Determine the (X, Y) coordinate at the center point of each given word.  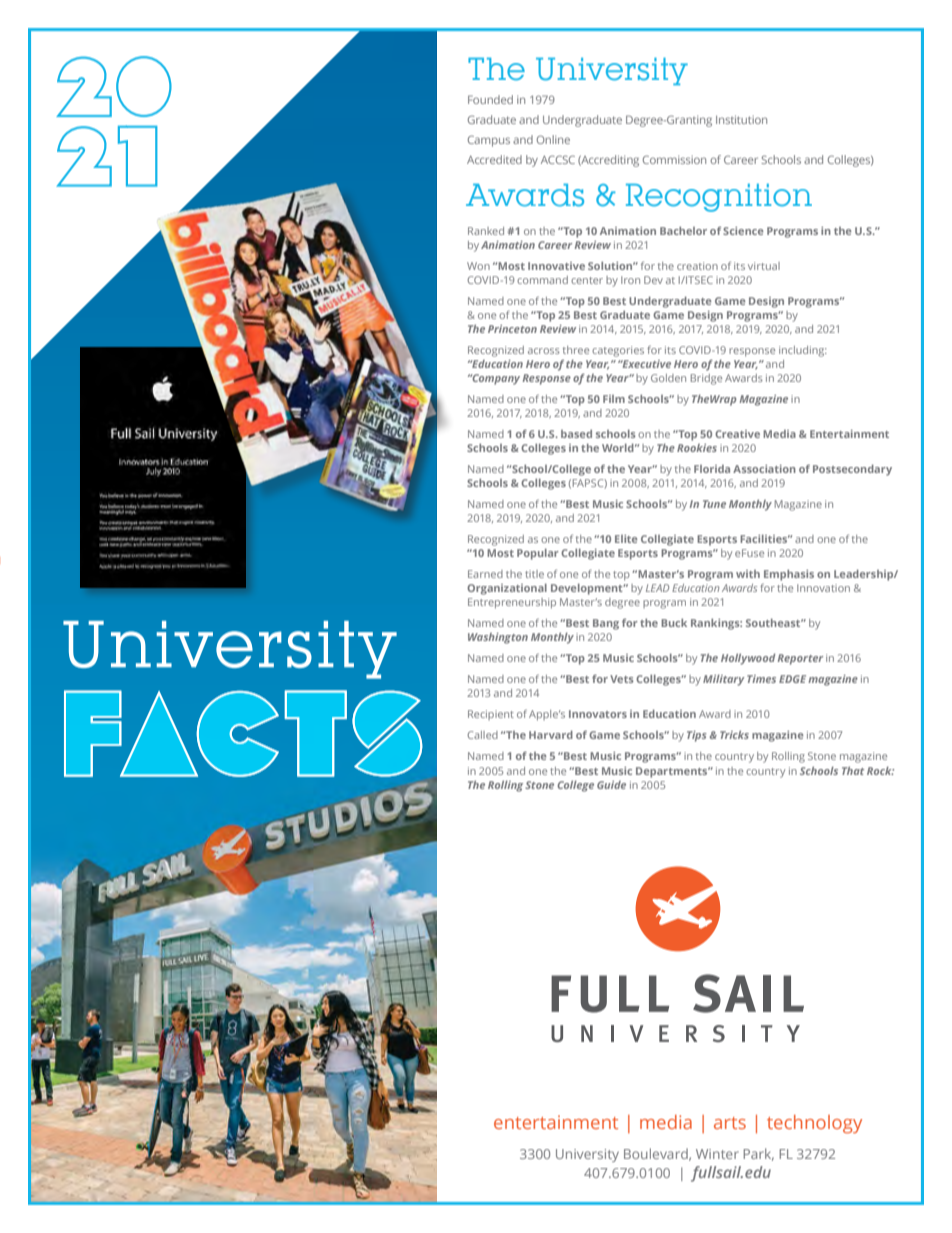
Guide (611, 785)
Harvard (551, 734)
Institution (741, 119)
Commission (674, 159)
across (544, 351)
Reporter (800, 659)
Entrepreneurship (512, 603)
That (853, 771)
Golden (668, 378)
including (803, 351)
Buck (674, 623)
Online (553, 139)
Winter (717, 1154)
